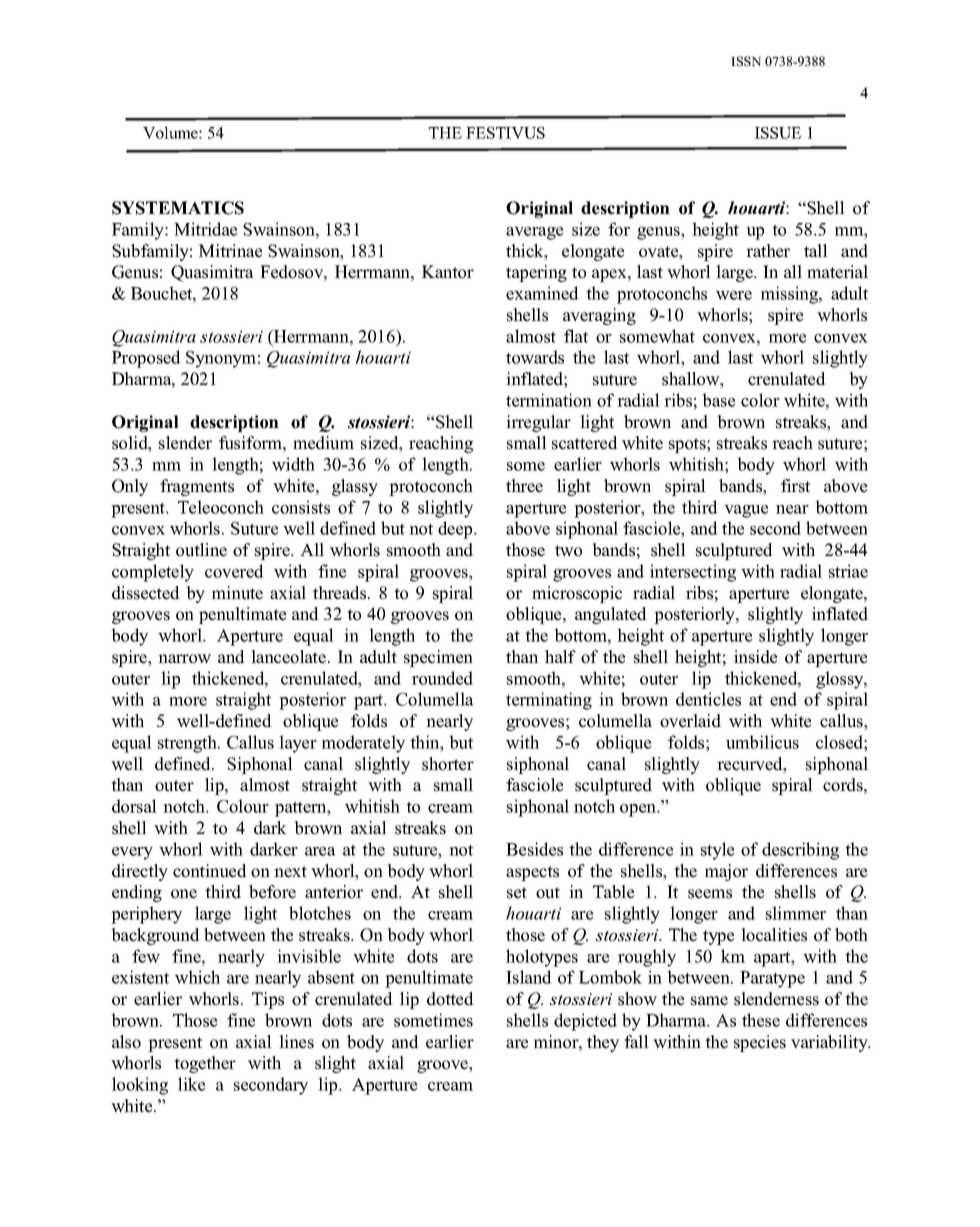 The width and height of the screenshot is (980, 1227). What do you see at coordinates (243, 806) in the screenshot?
I see `Colour` at bounding box center [243, 806].
